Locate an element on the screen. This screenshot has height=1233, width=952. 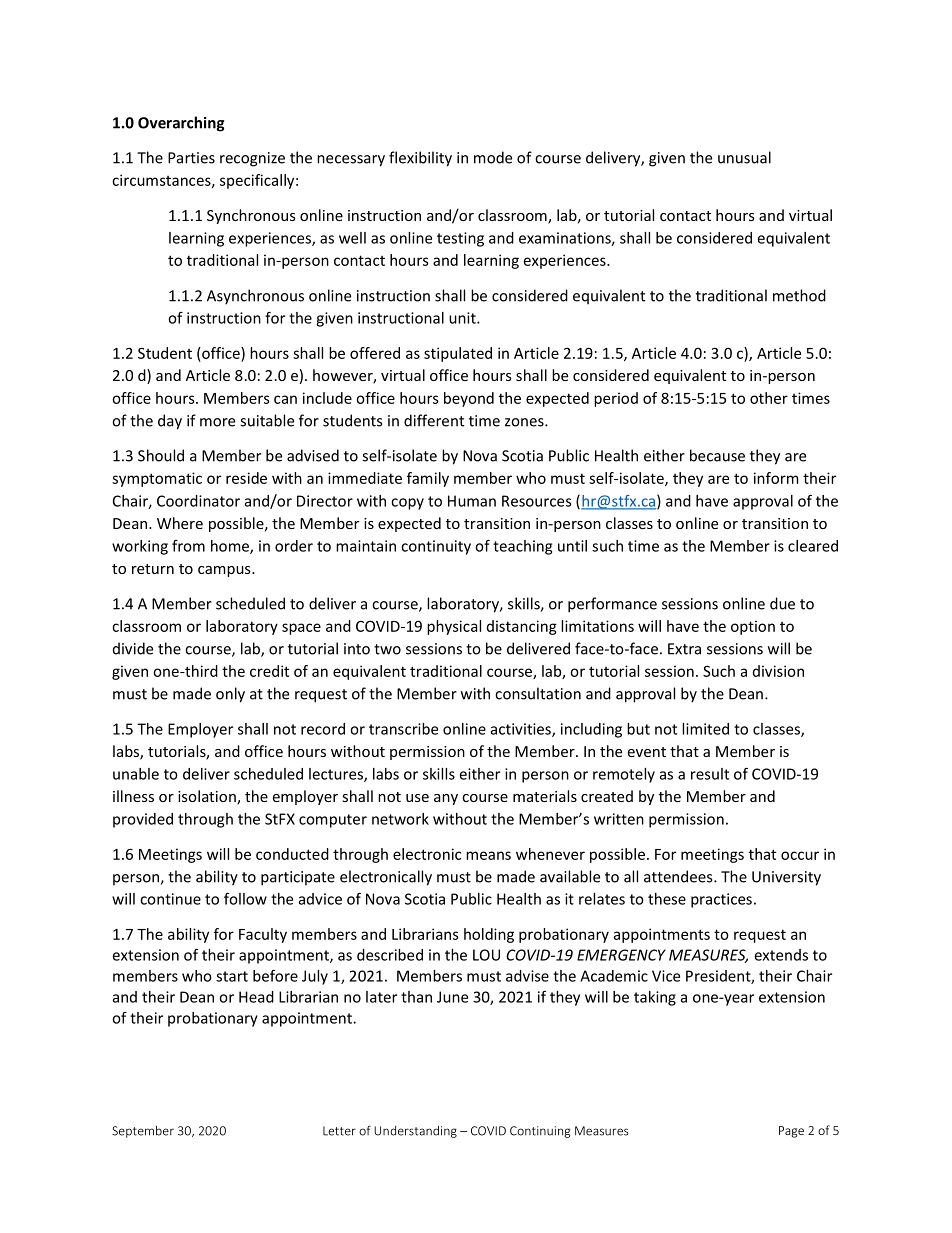
option is located at coordinates (753, 627).
